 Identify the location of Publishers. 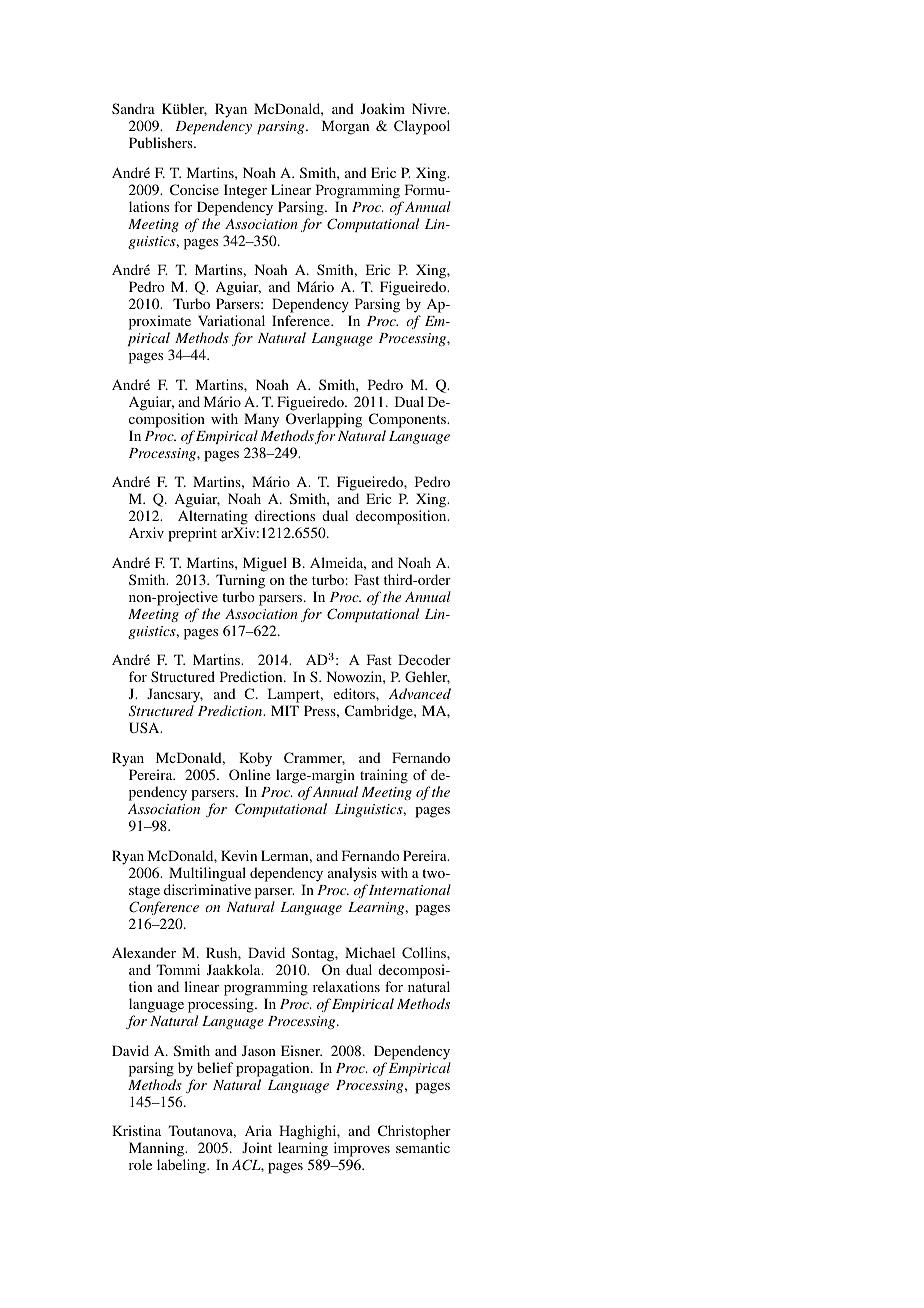
(162, 142).
